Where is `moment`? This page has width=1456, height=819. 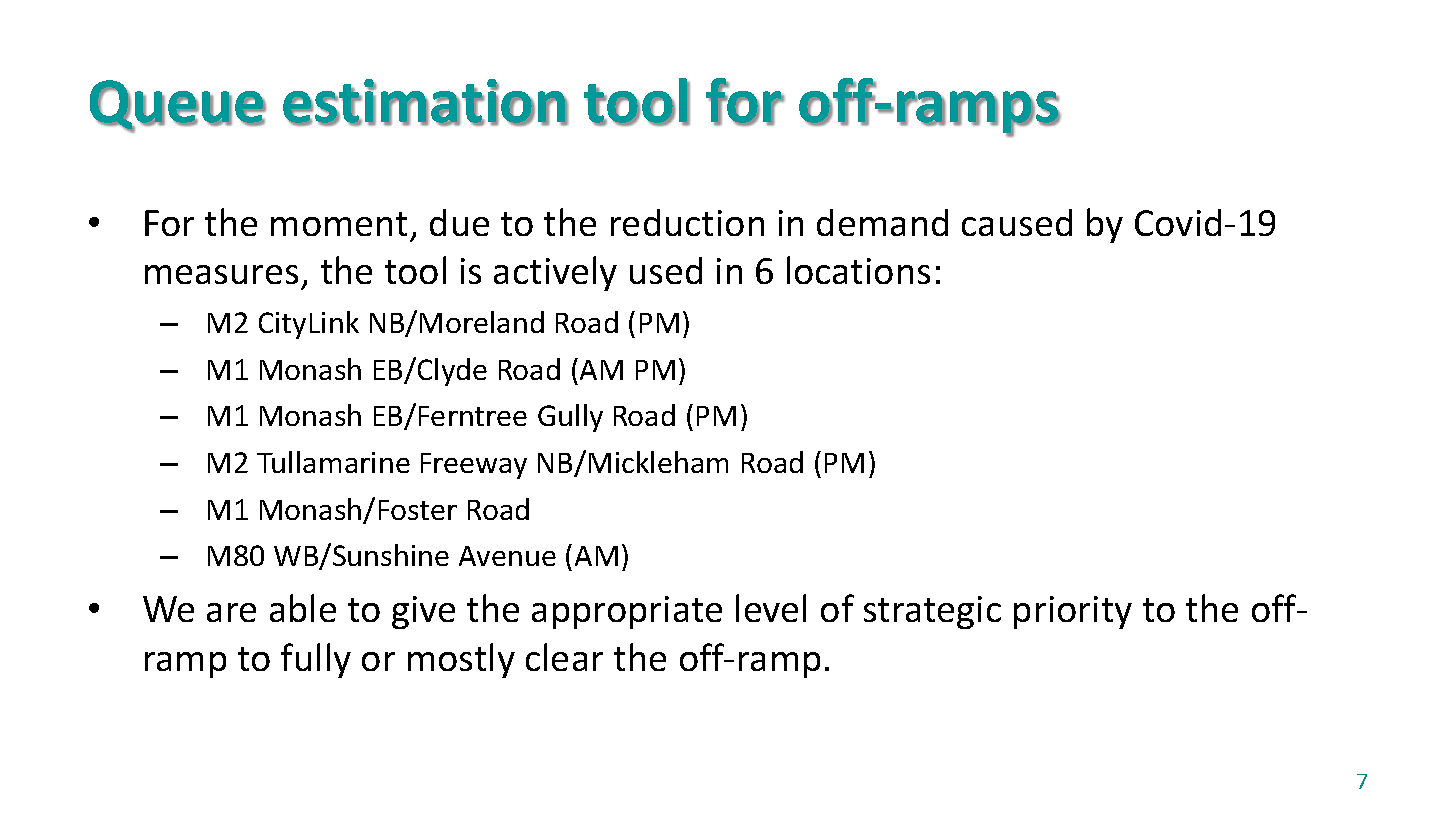
moment is located at coordinates (339, 224).
